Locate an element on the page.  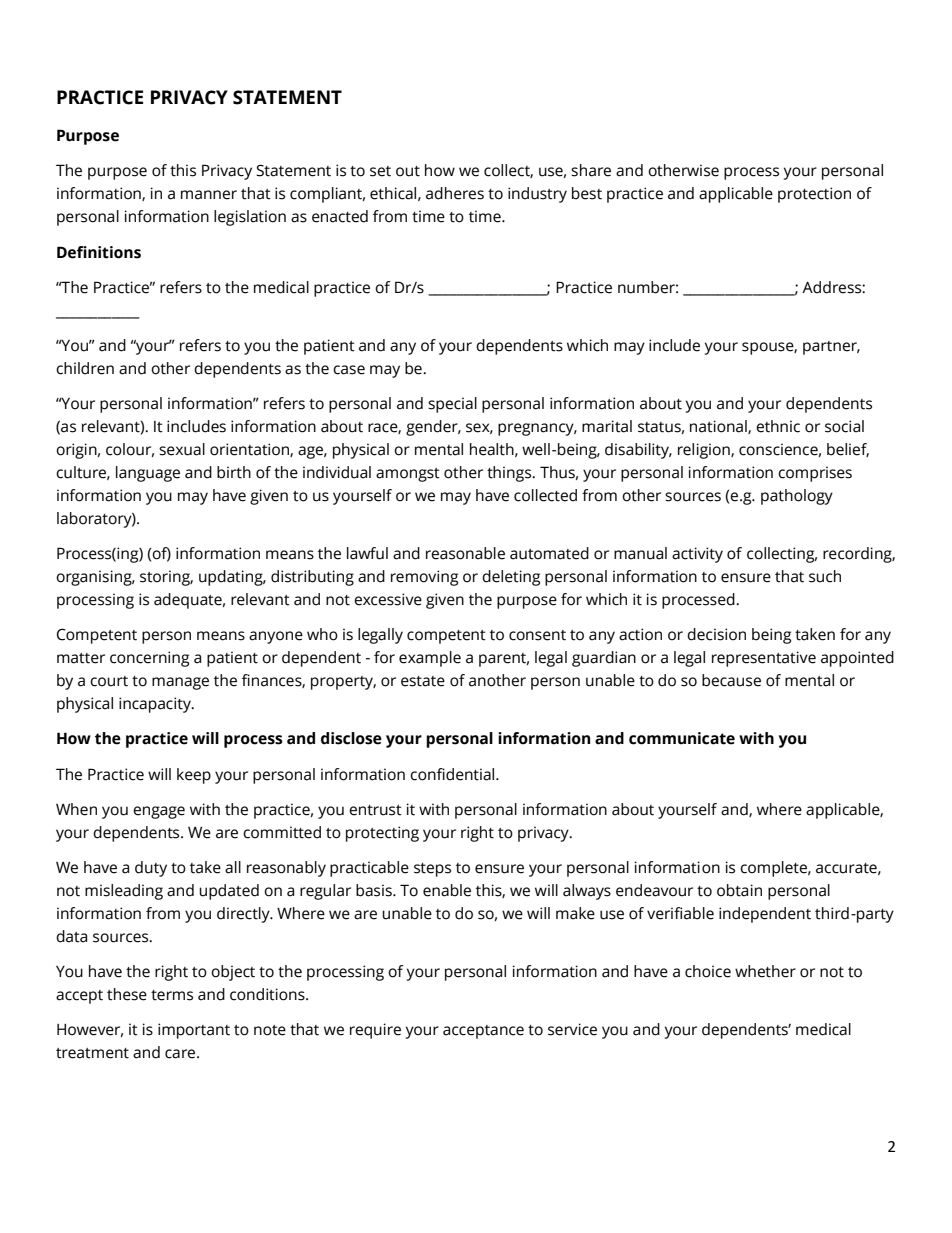
ethnic is located at coordinates (778, 426).
